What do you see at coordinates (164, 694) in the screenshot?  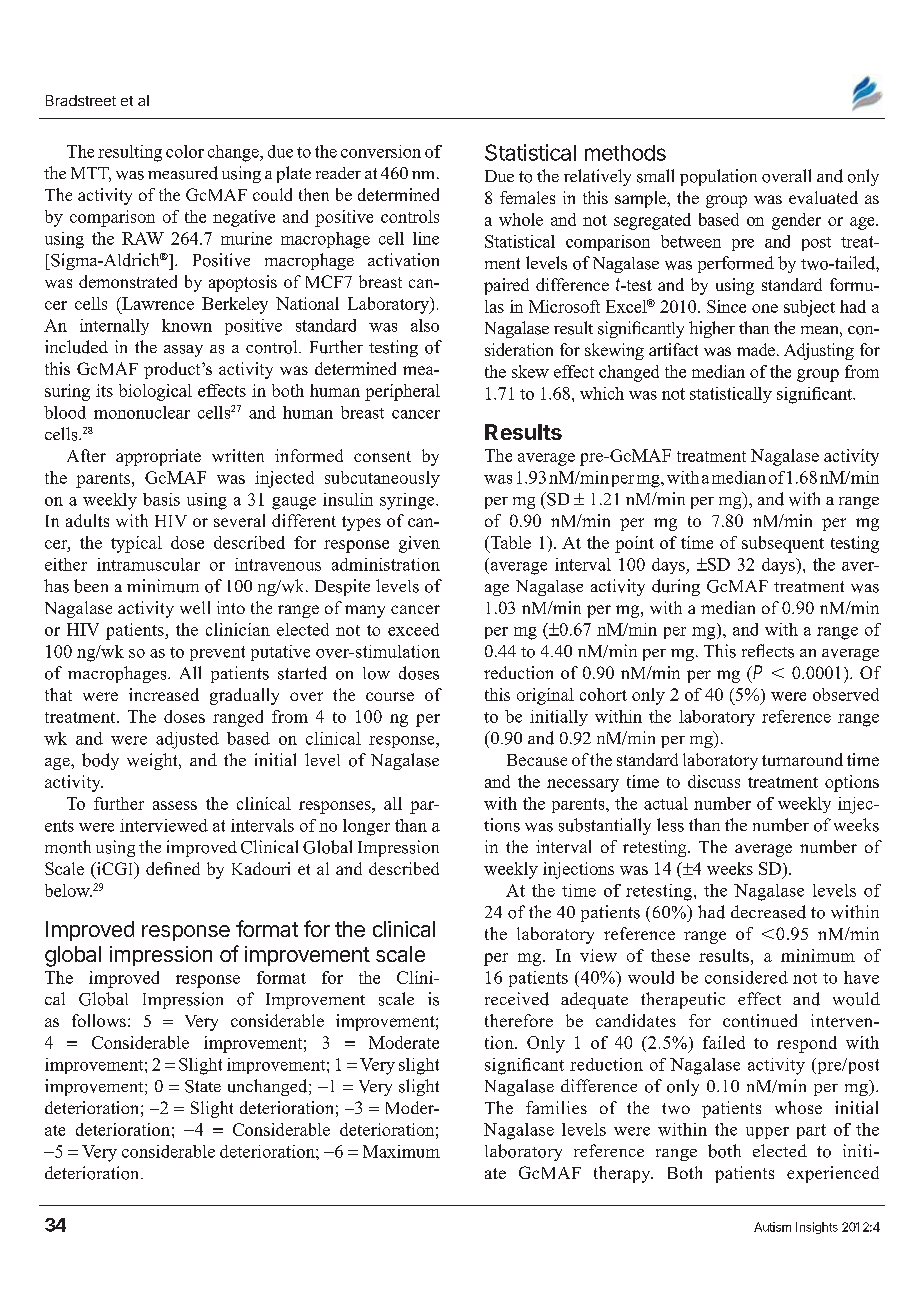 I see `increased` at bounding box center [164, 694].
